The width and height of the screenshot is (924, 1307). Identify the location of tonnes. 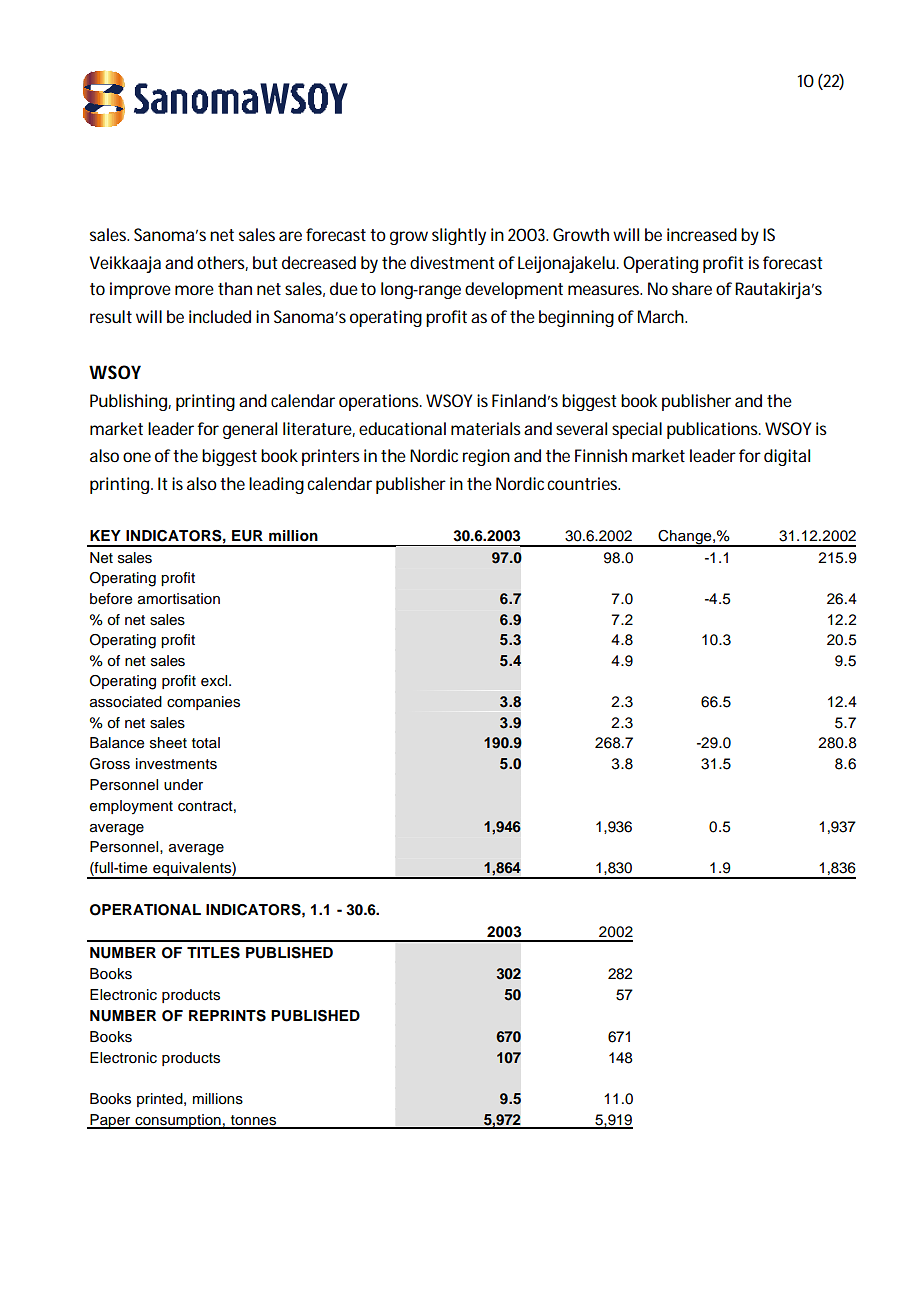
(253, 1121).
